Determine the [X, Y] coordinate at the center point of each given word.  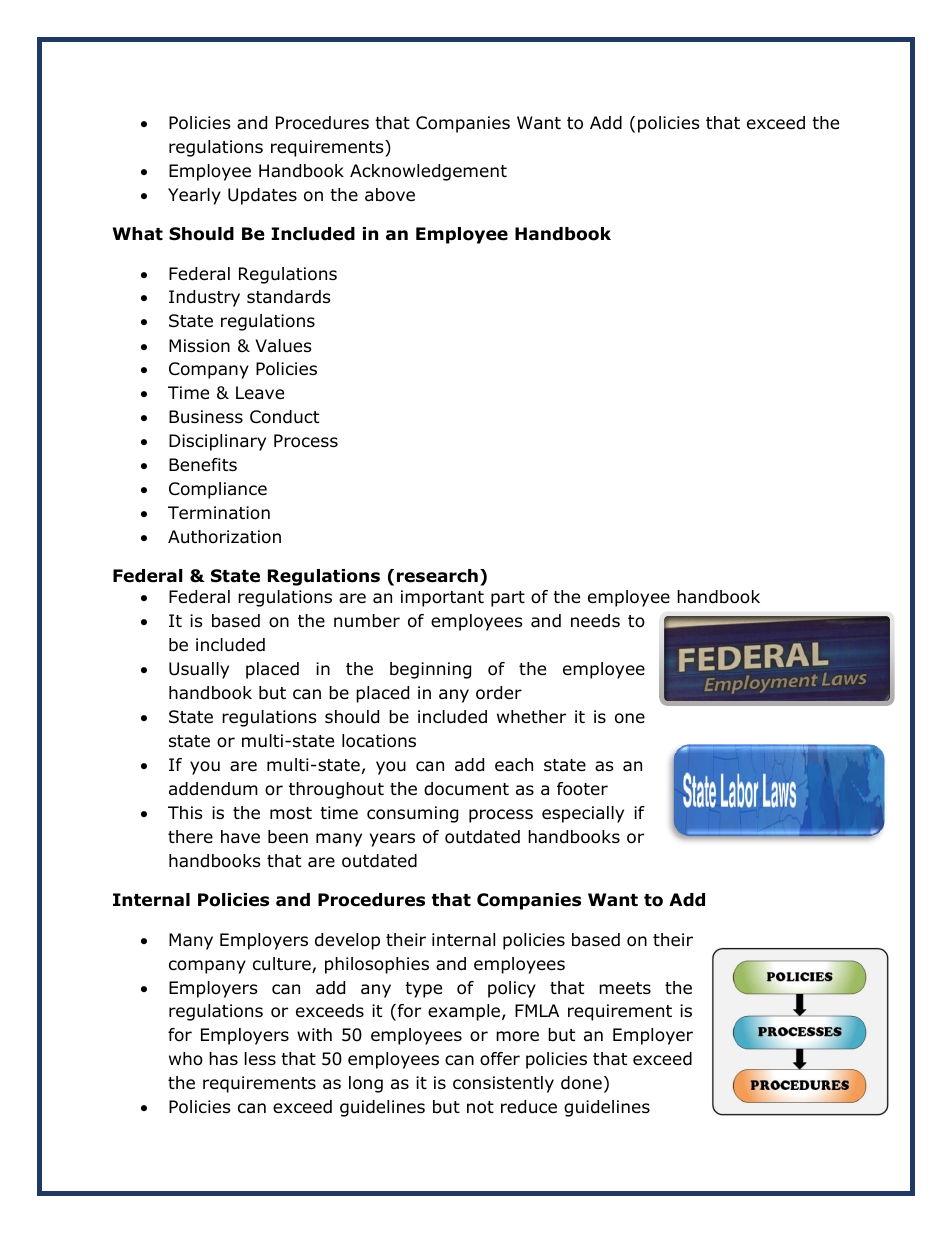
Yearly [194, 196]
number [367, 621]
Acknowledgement [428, 172]
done [581, 1083]
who [186, 1059]
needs [595, 621]
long [366, 1084]
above [390, 195]
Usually [199, 670]
